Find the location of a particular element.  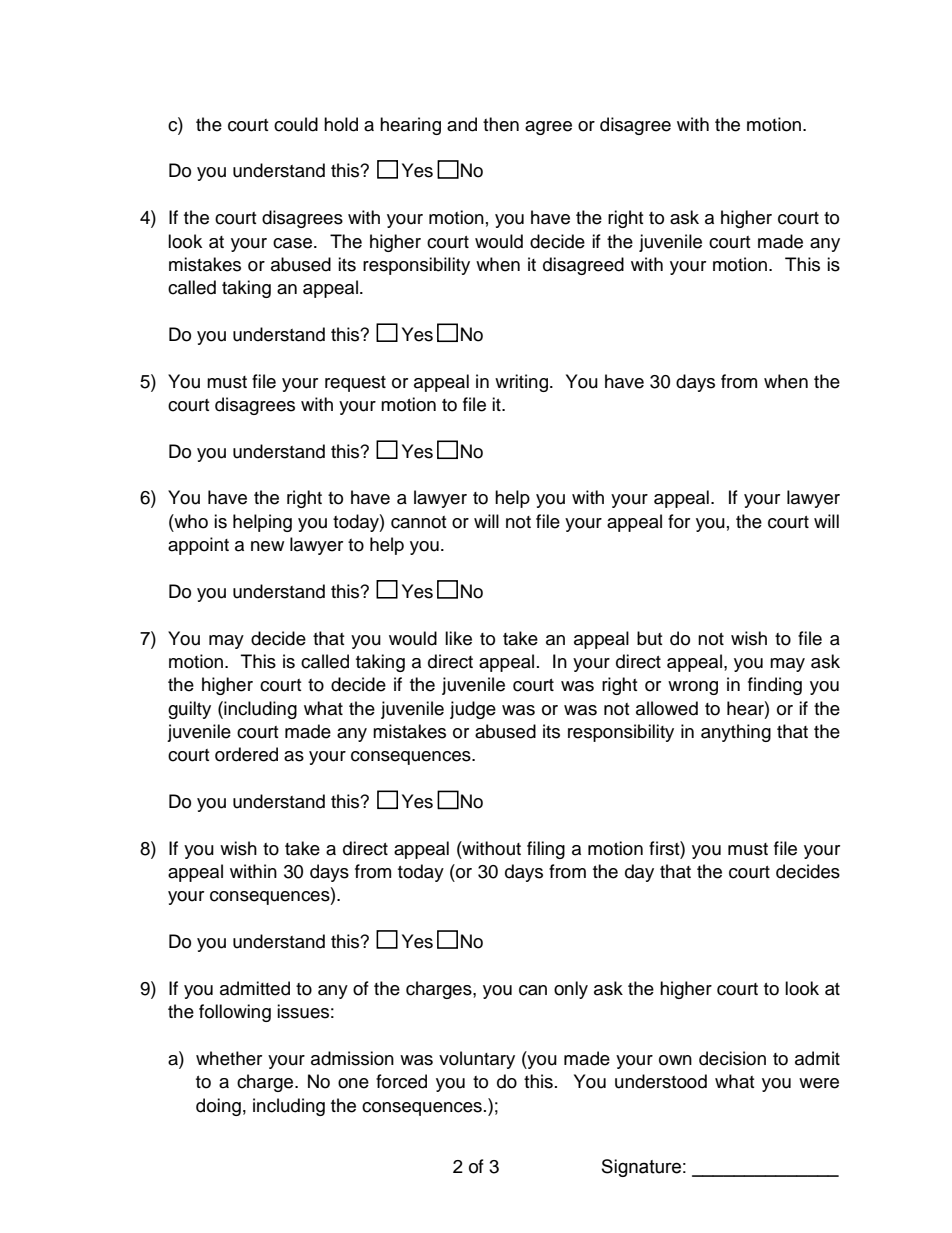

could is located at coordinates (296, 124).
